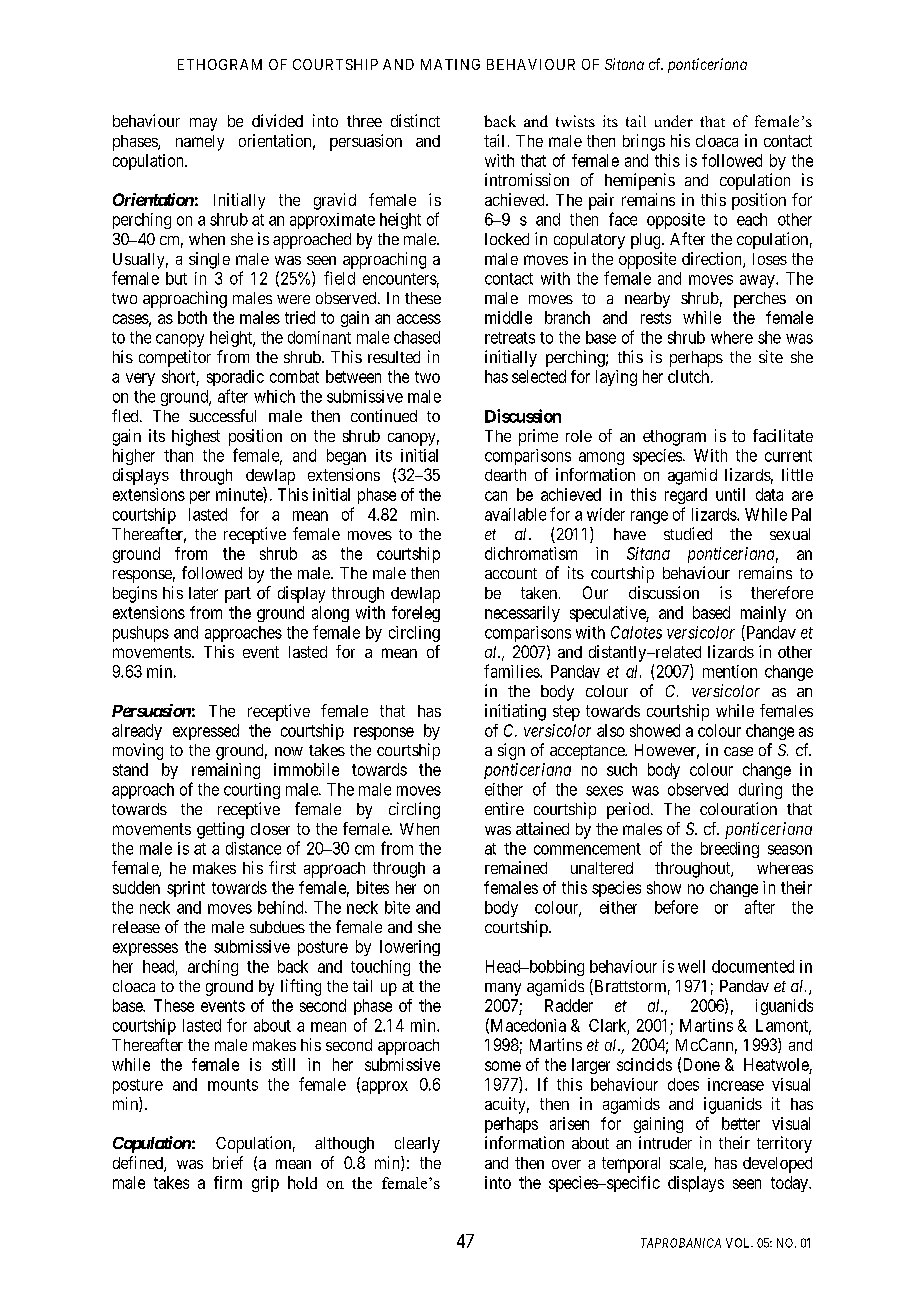 The image size is (924, 1308). Describe the element at coordinates (228, 1182) in the screenshot. I see `firm` at that location.
